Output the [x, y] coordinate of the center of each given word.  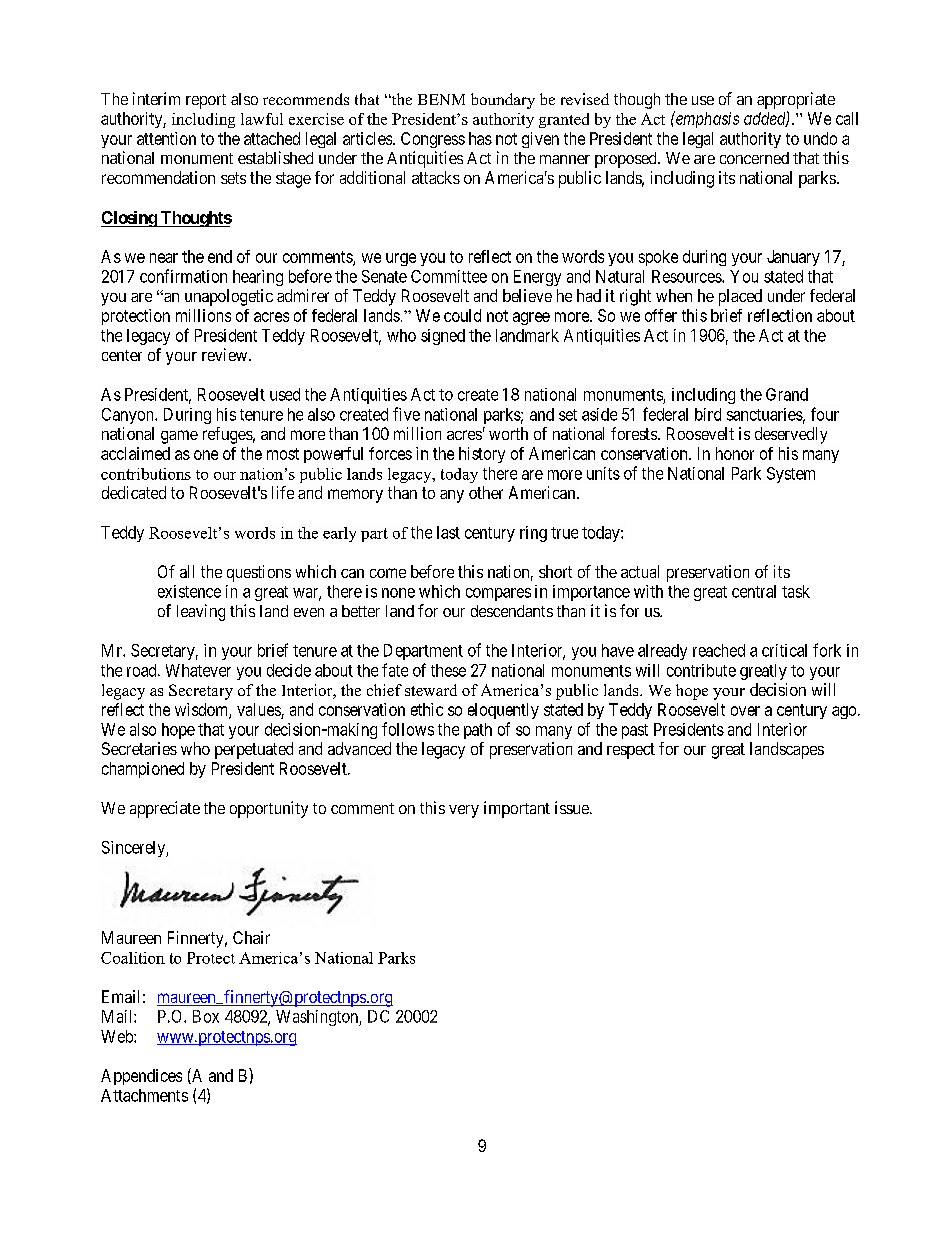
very [464, 811]
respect [631, 751]
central [754, 591]
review [226, 354]
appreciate [165, 809]
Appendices [141, 1077]
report [206, 101]
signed [443, 337]
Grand [787, 394]
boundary [503, 101]
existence [189, 591]
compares [498, 594]
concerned [754, 158]
